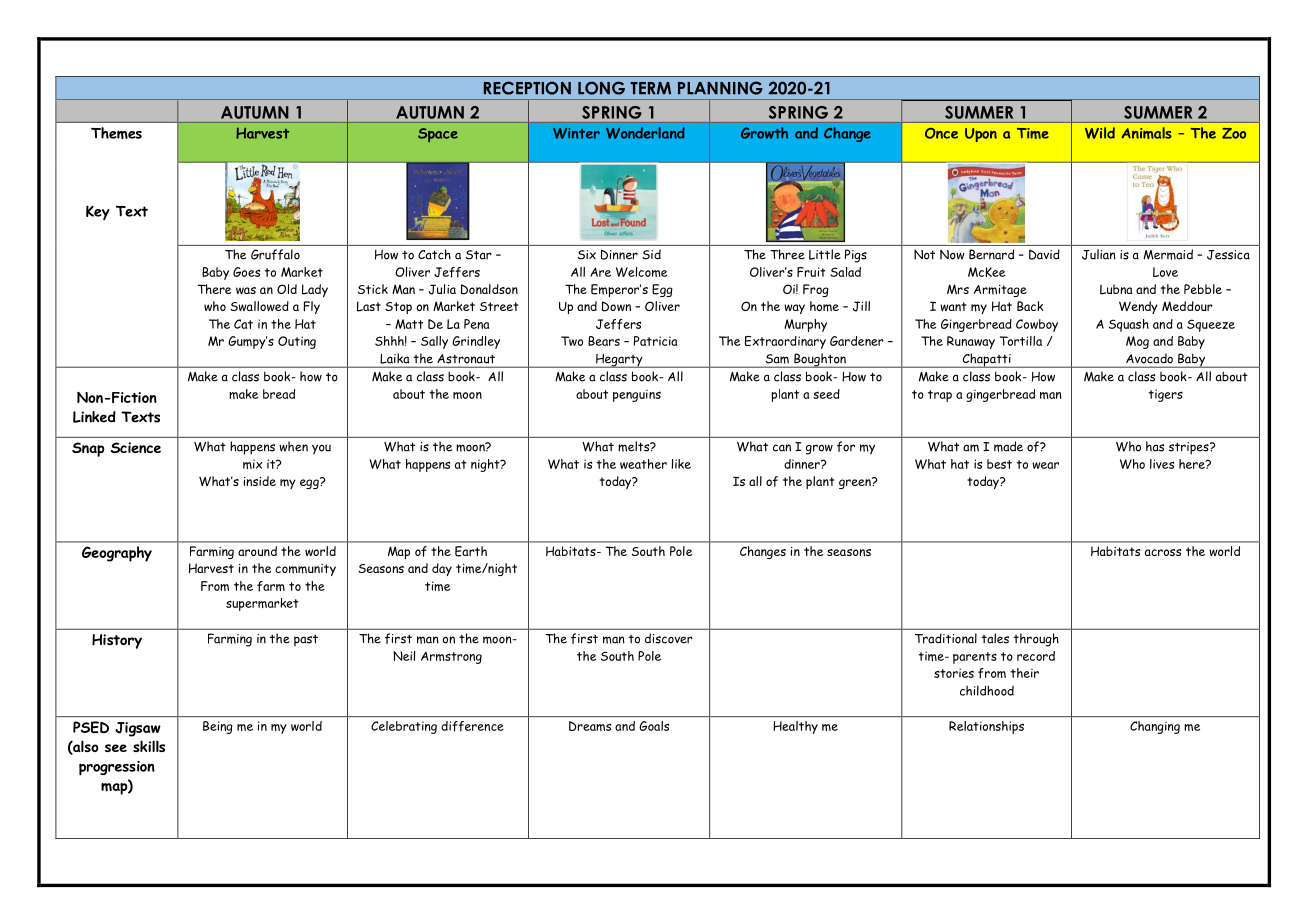 The width and height of the image is (1308, 924). Describe the element at coordinates (218, 727) in the image. I see `Being` at that location.
